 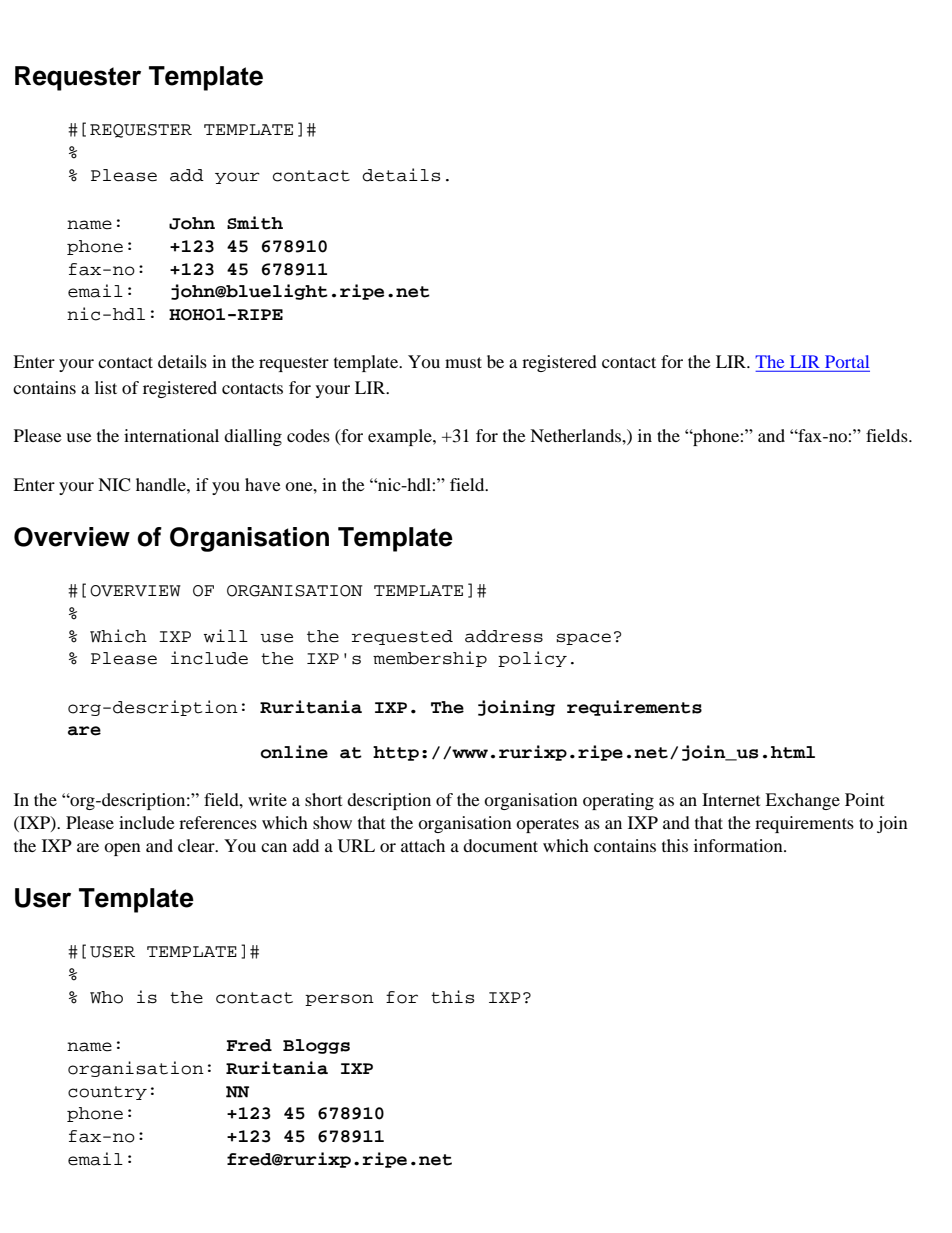 What do you see at coordinates (107, 1093) in the screenshot?
I see `country` at bounding box center [107, 1093].
